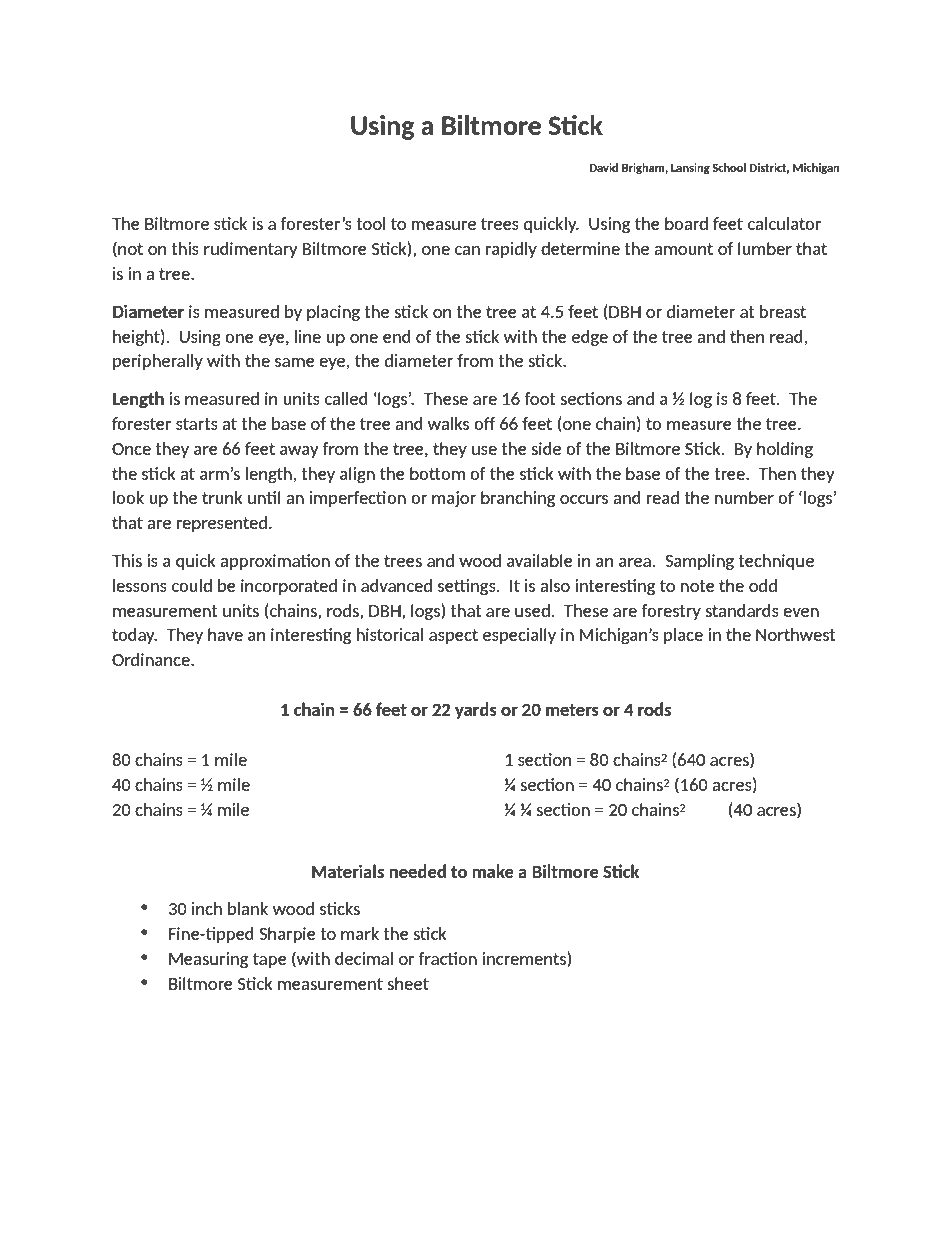  Describe the element at coordinates (467, 250) in the page. I see `can` at that location.
